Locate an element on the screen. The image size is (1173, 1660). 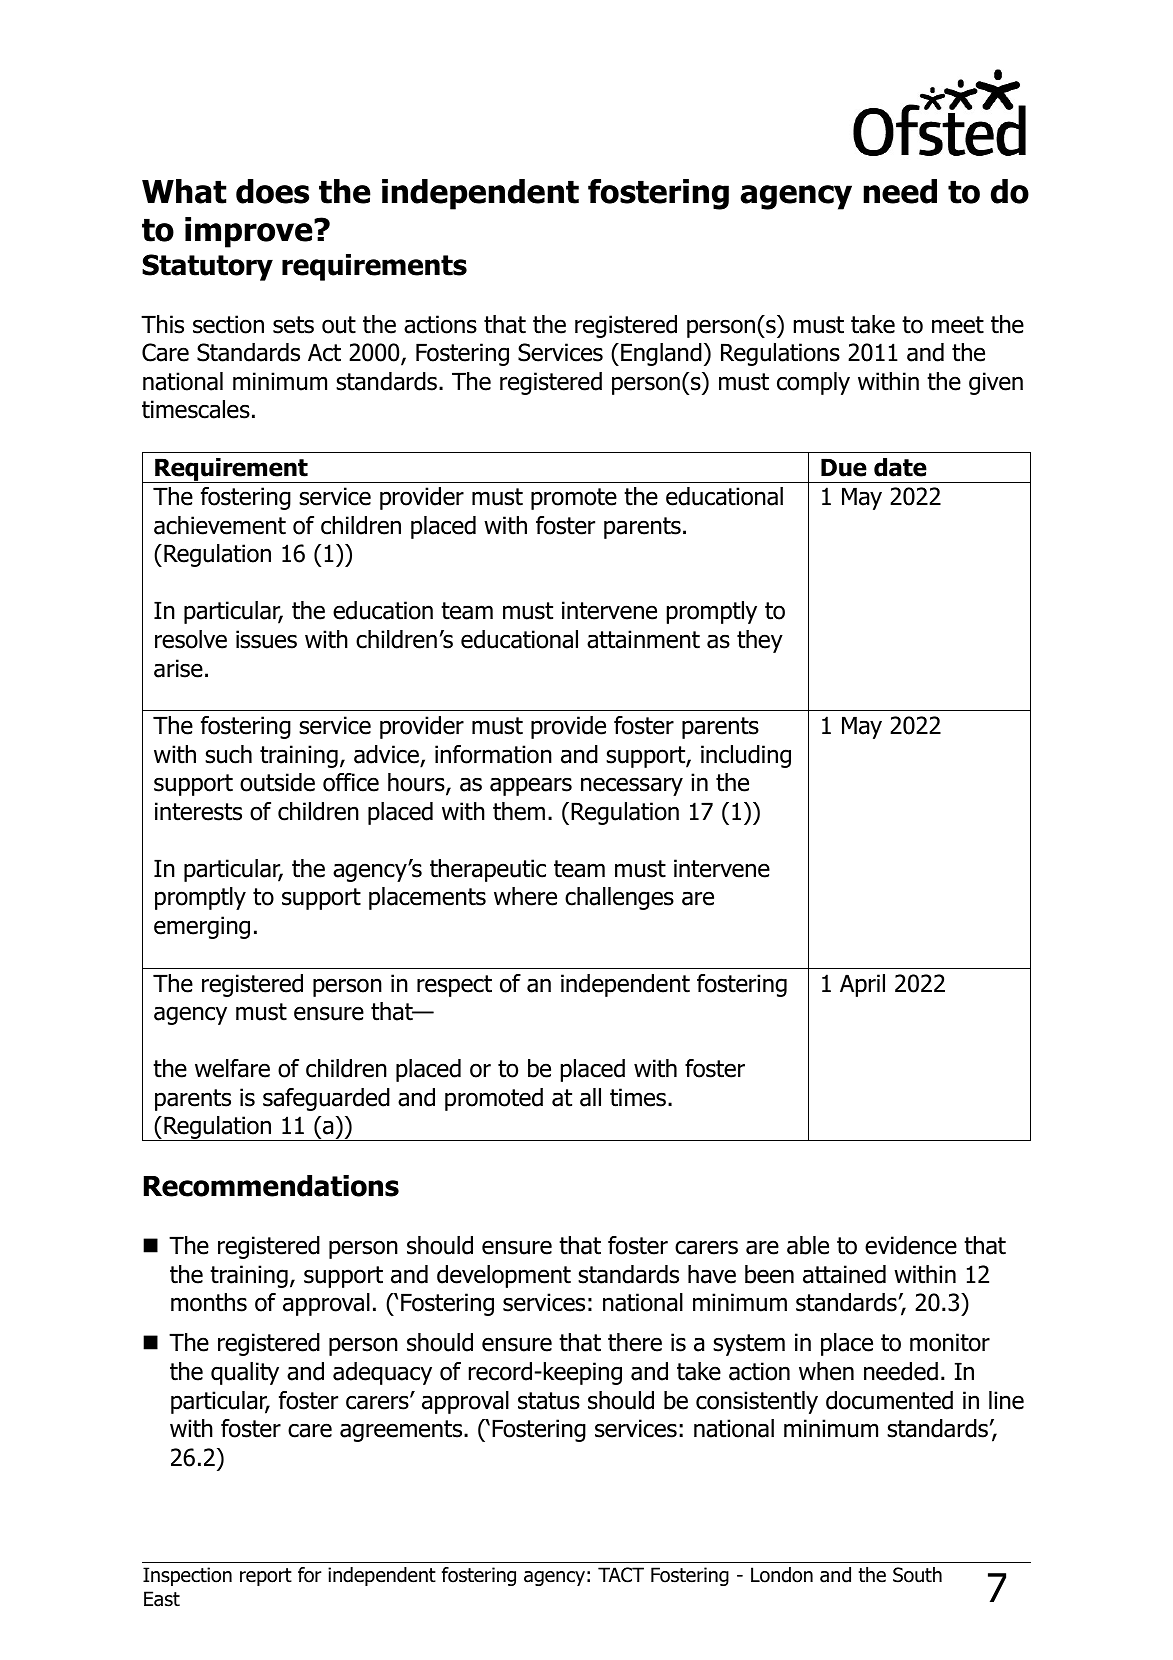
meet is located at coordinates (958, 325).
